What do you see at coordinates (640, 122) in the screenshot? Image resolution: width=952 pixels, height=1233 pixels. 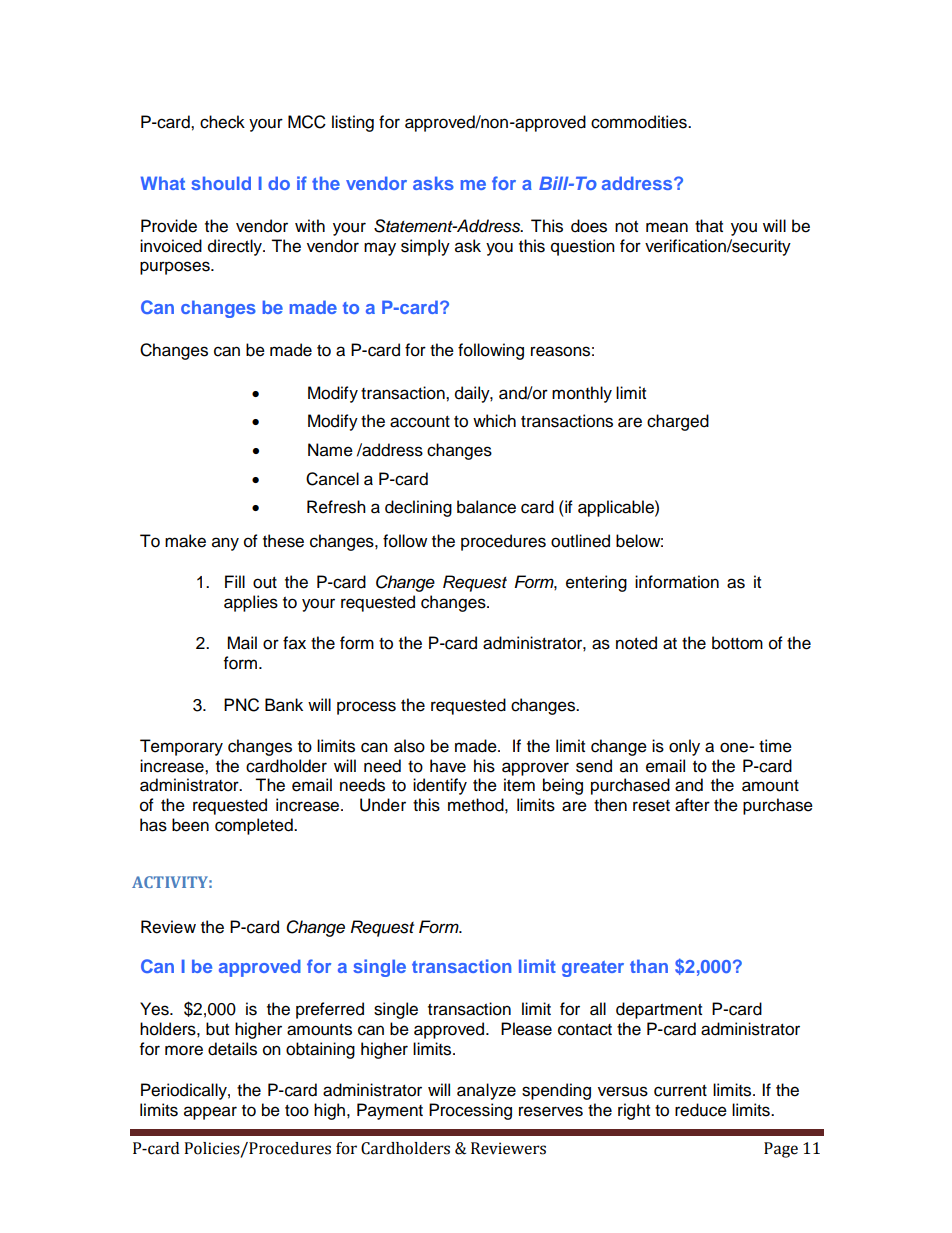 I see `commodities` at bounding box center [640, 122].
